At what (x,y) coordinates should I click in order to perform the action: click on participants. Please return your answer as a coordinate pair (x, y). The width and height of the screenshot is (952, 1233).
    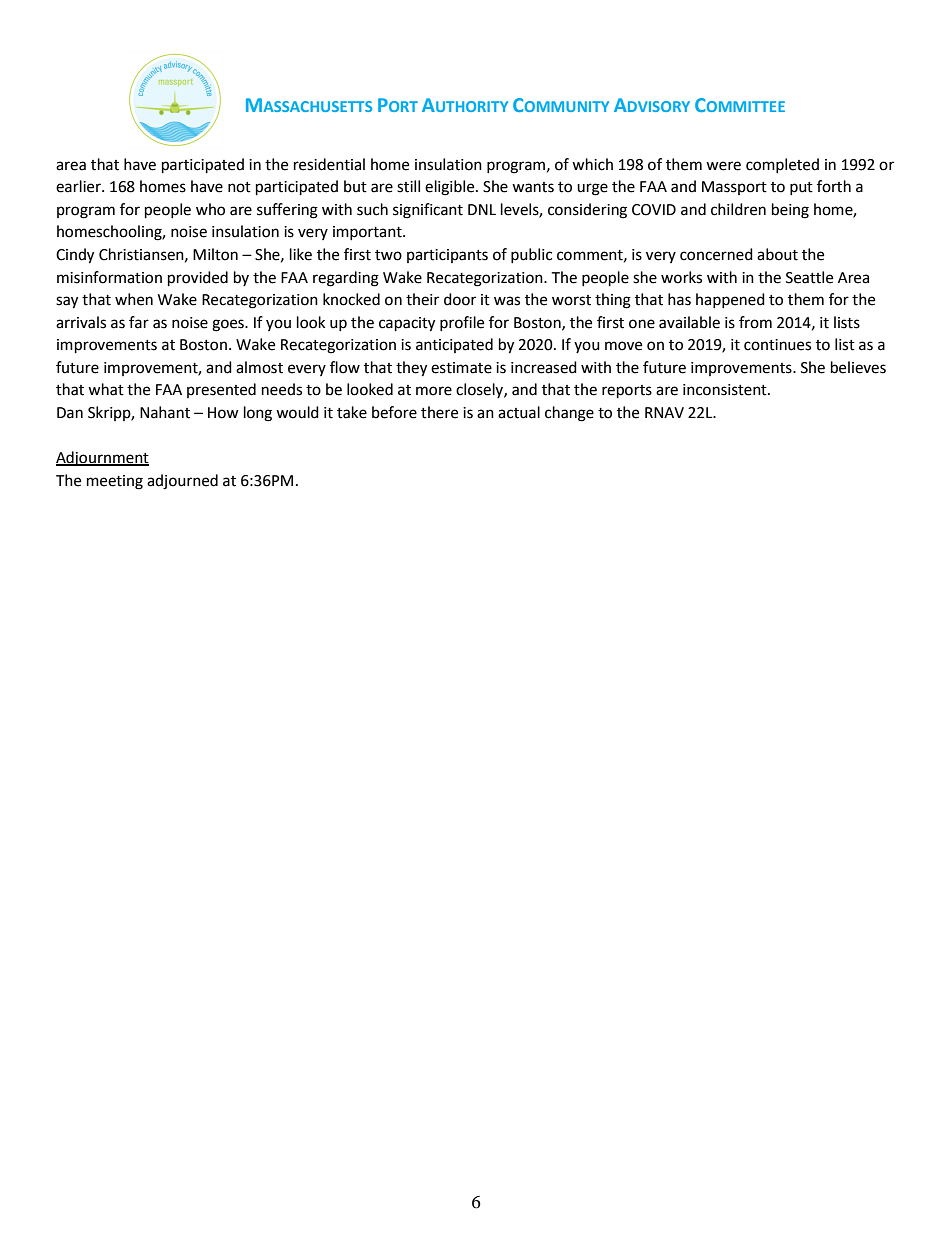
    Looking at the image, I should click on (447, 256).
